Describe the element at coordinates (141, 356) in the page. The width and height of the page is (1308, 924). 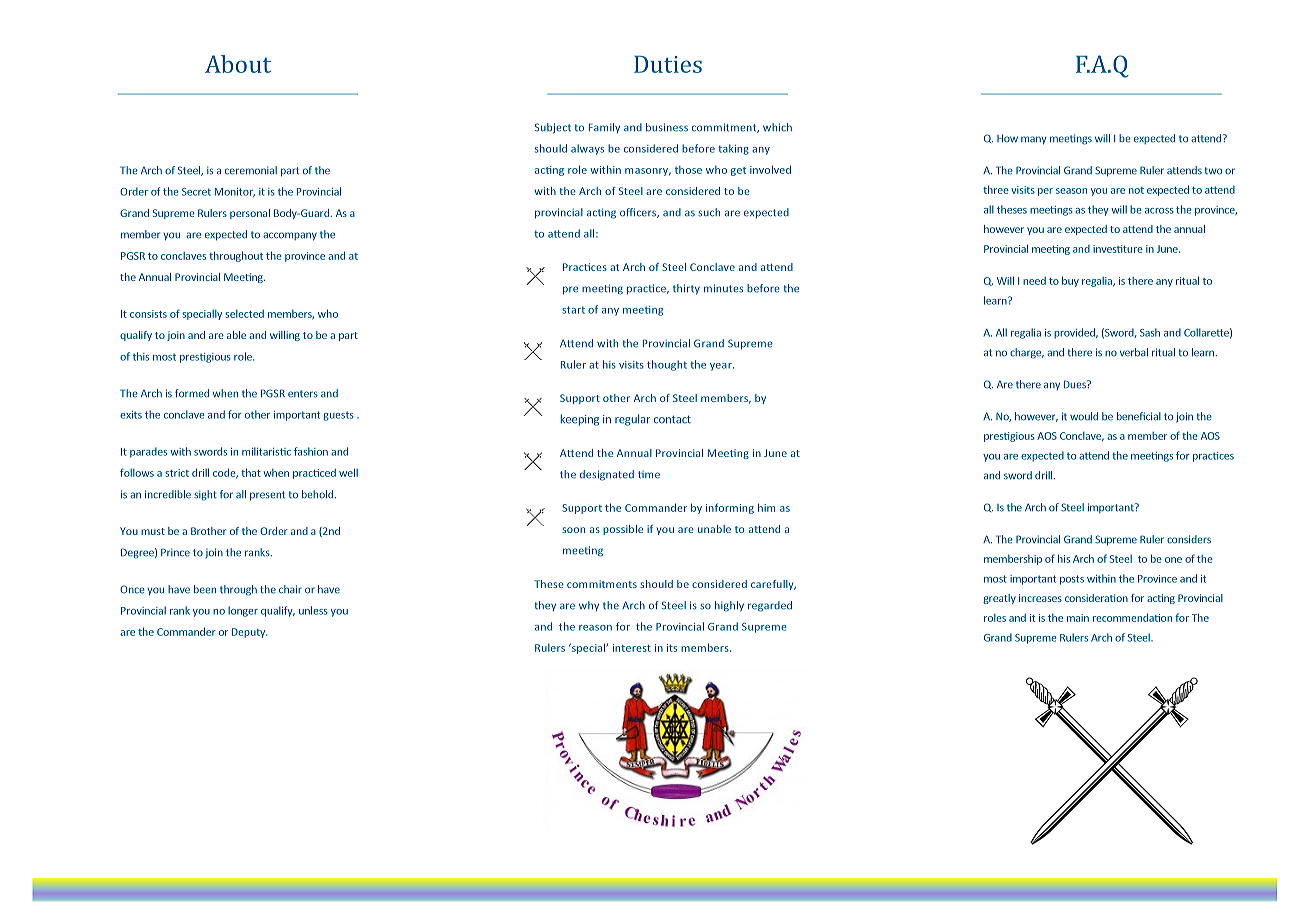
I see `this` at that location.
